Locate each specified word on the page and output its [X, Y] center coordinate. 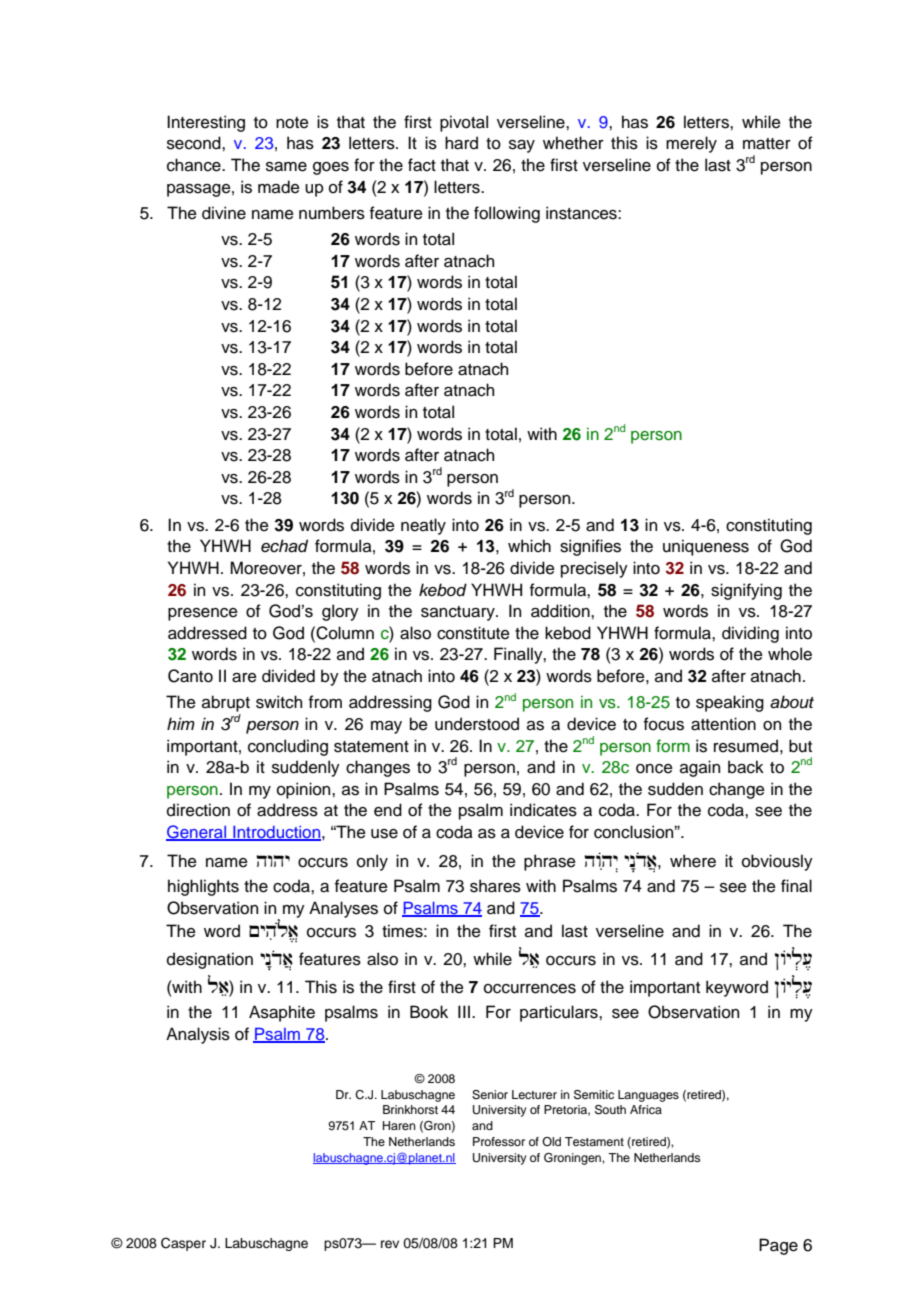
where [693, 861]
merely [691, 144]
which [529, 546]
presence [203, 614]
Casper [183, 1244]
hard [461, 143]
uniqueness [706, 547]
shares [495, 886]
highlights [203, 887]
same [286, 167]
